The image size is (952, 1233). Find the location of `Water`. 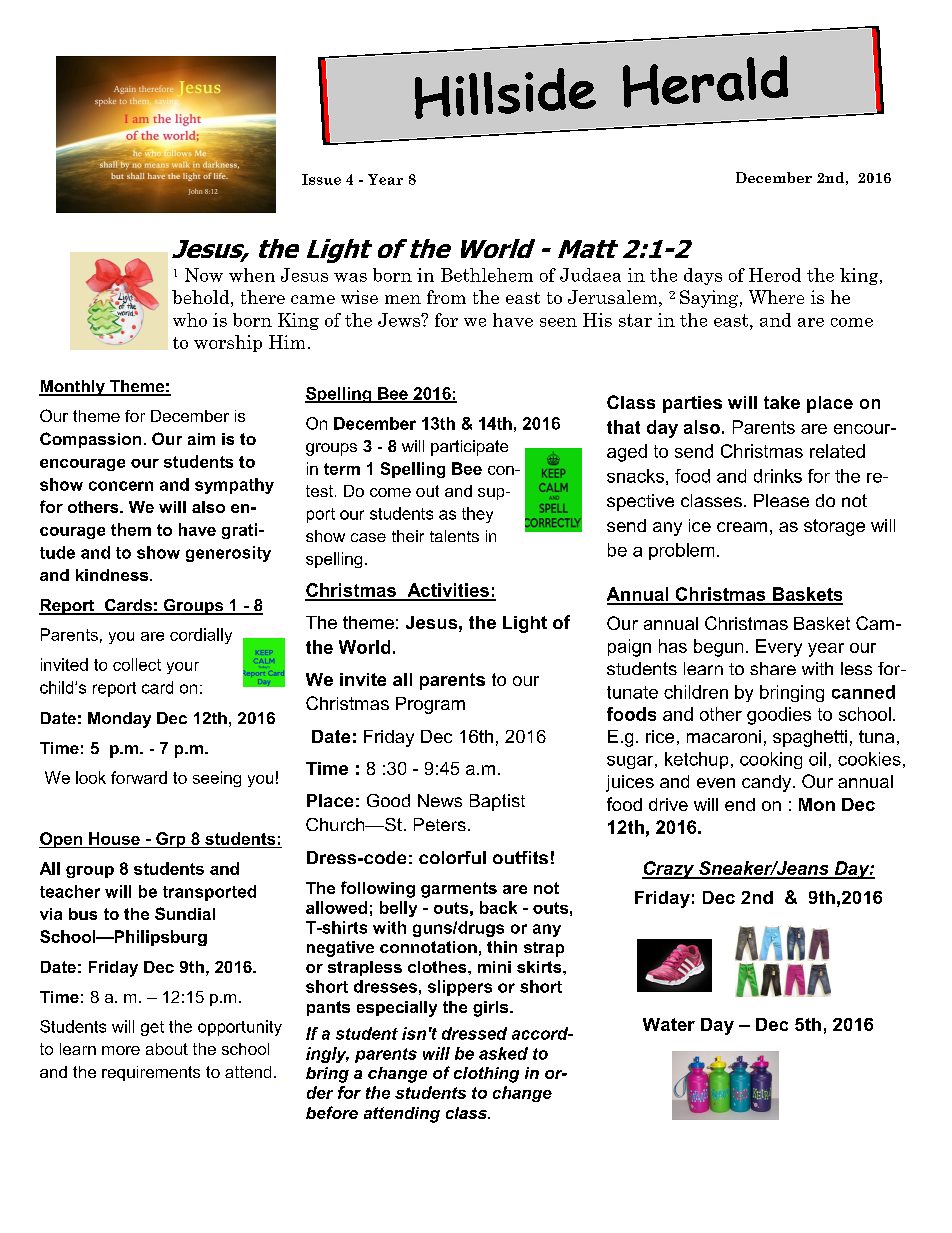

Water is located at coordinates (669, 1024).
